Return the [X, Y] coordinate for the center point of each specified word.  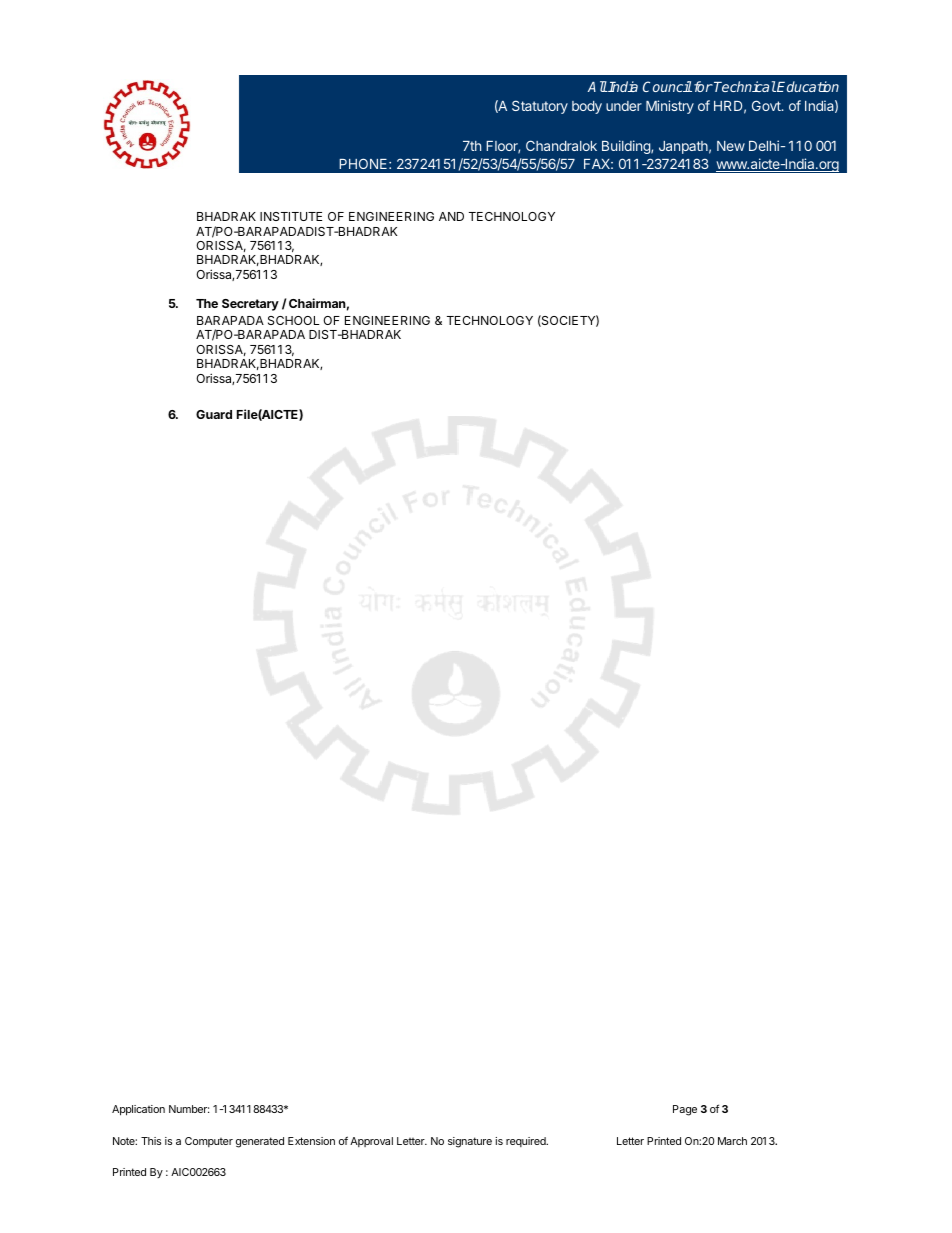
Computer [209, 1142]
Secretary [250, 305]
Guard [214, 414]
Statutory [540, 107]
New [731, 146]
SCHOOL [294, 320]
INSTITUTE [291, 216]
